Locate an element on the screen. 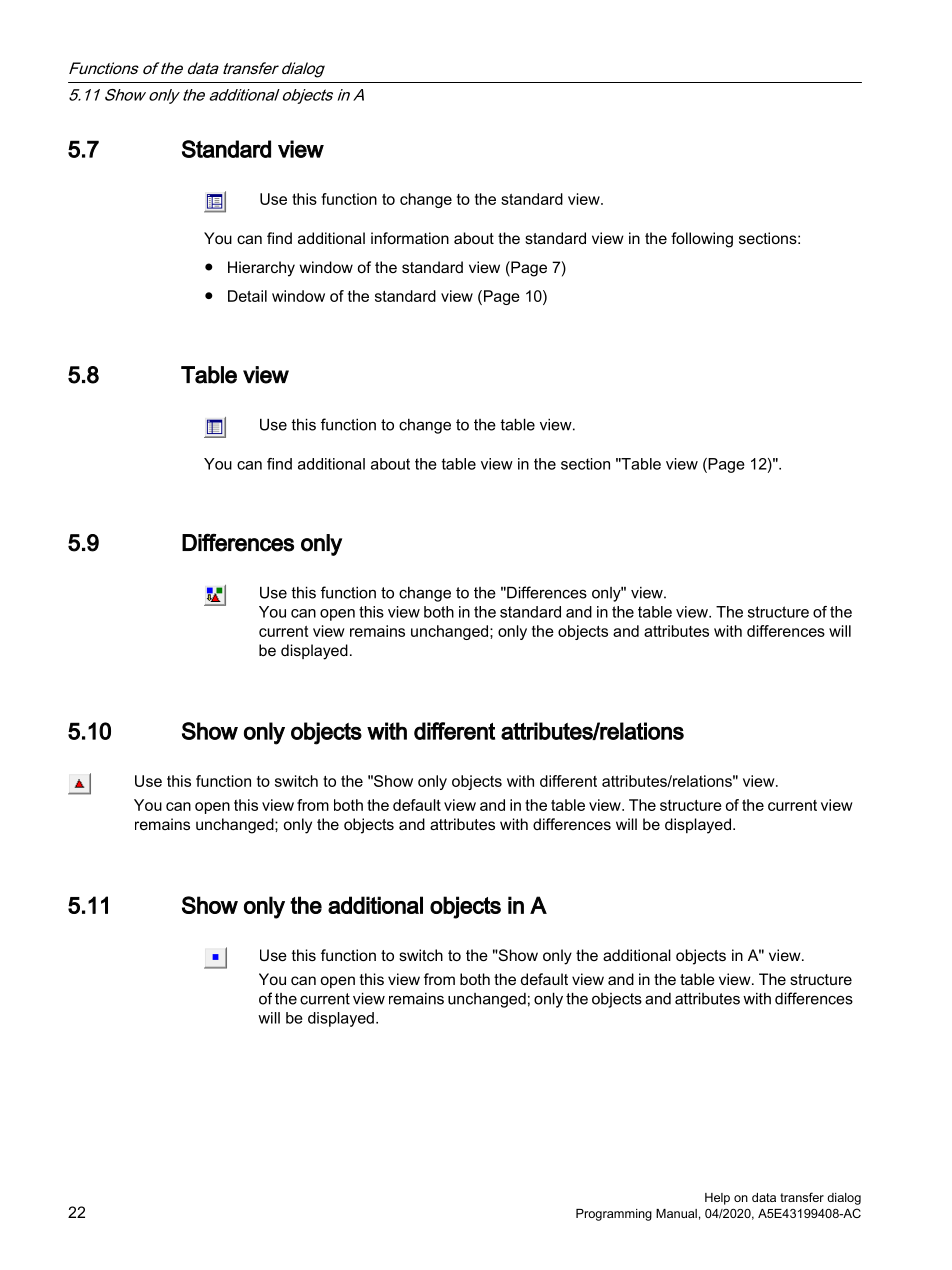 The width and height of the screenshot is (952, 1270). Hierarchy is located at coordinates (261, 269).
